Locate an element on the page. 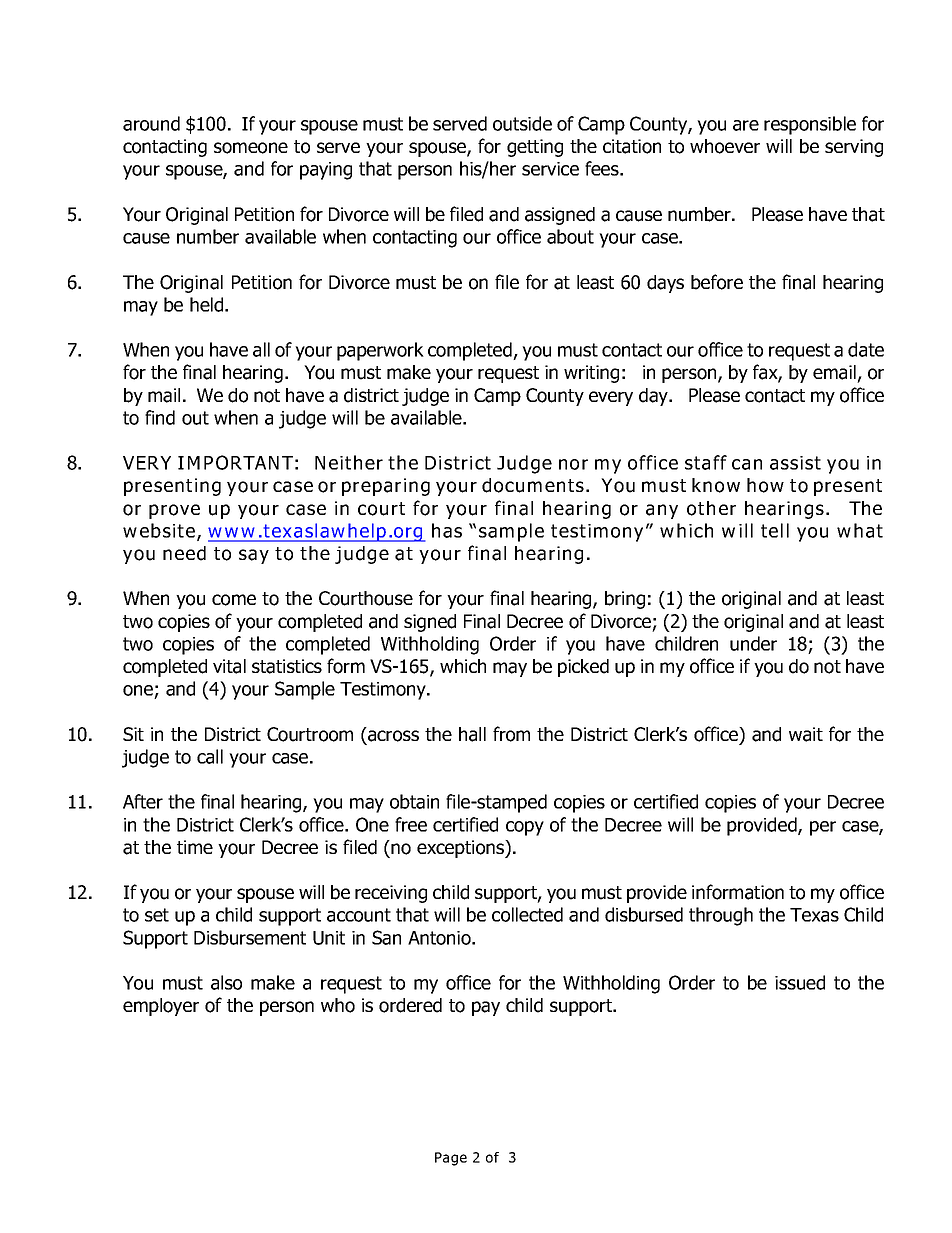 This page has height=1233, width=952. getting is located at coordinates (535, 148).
